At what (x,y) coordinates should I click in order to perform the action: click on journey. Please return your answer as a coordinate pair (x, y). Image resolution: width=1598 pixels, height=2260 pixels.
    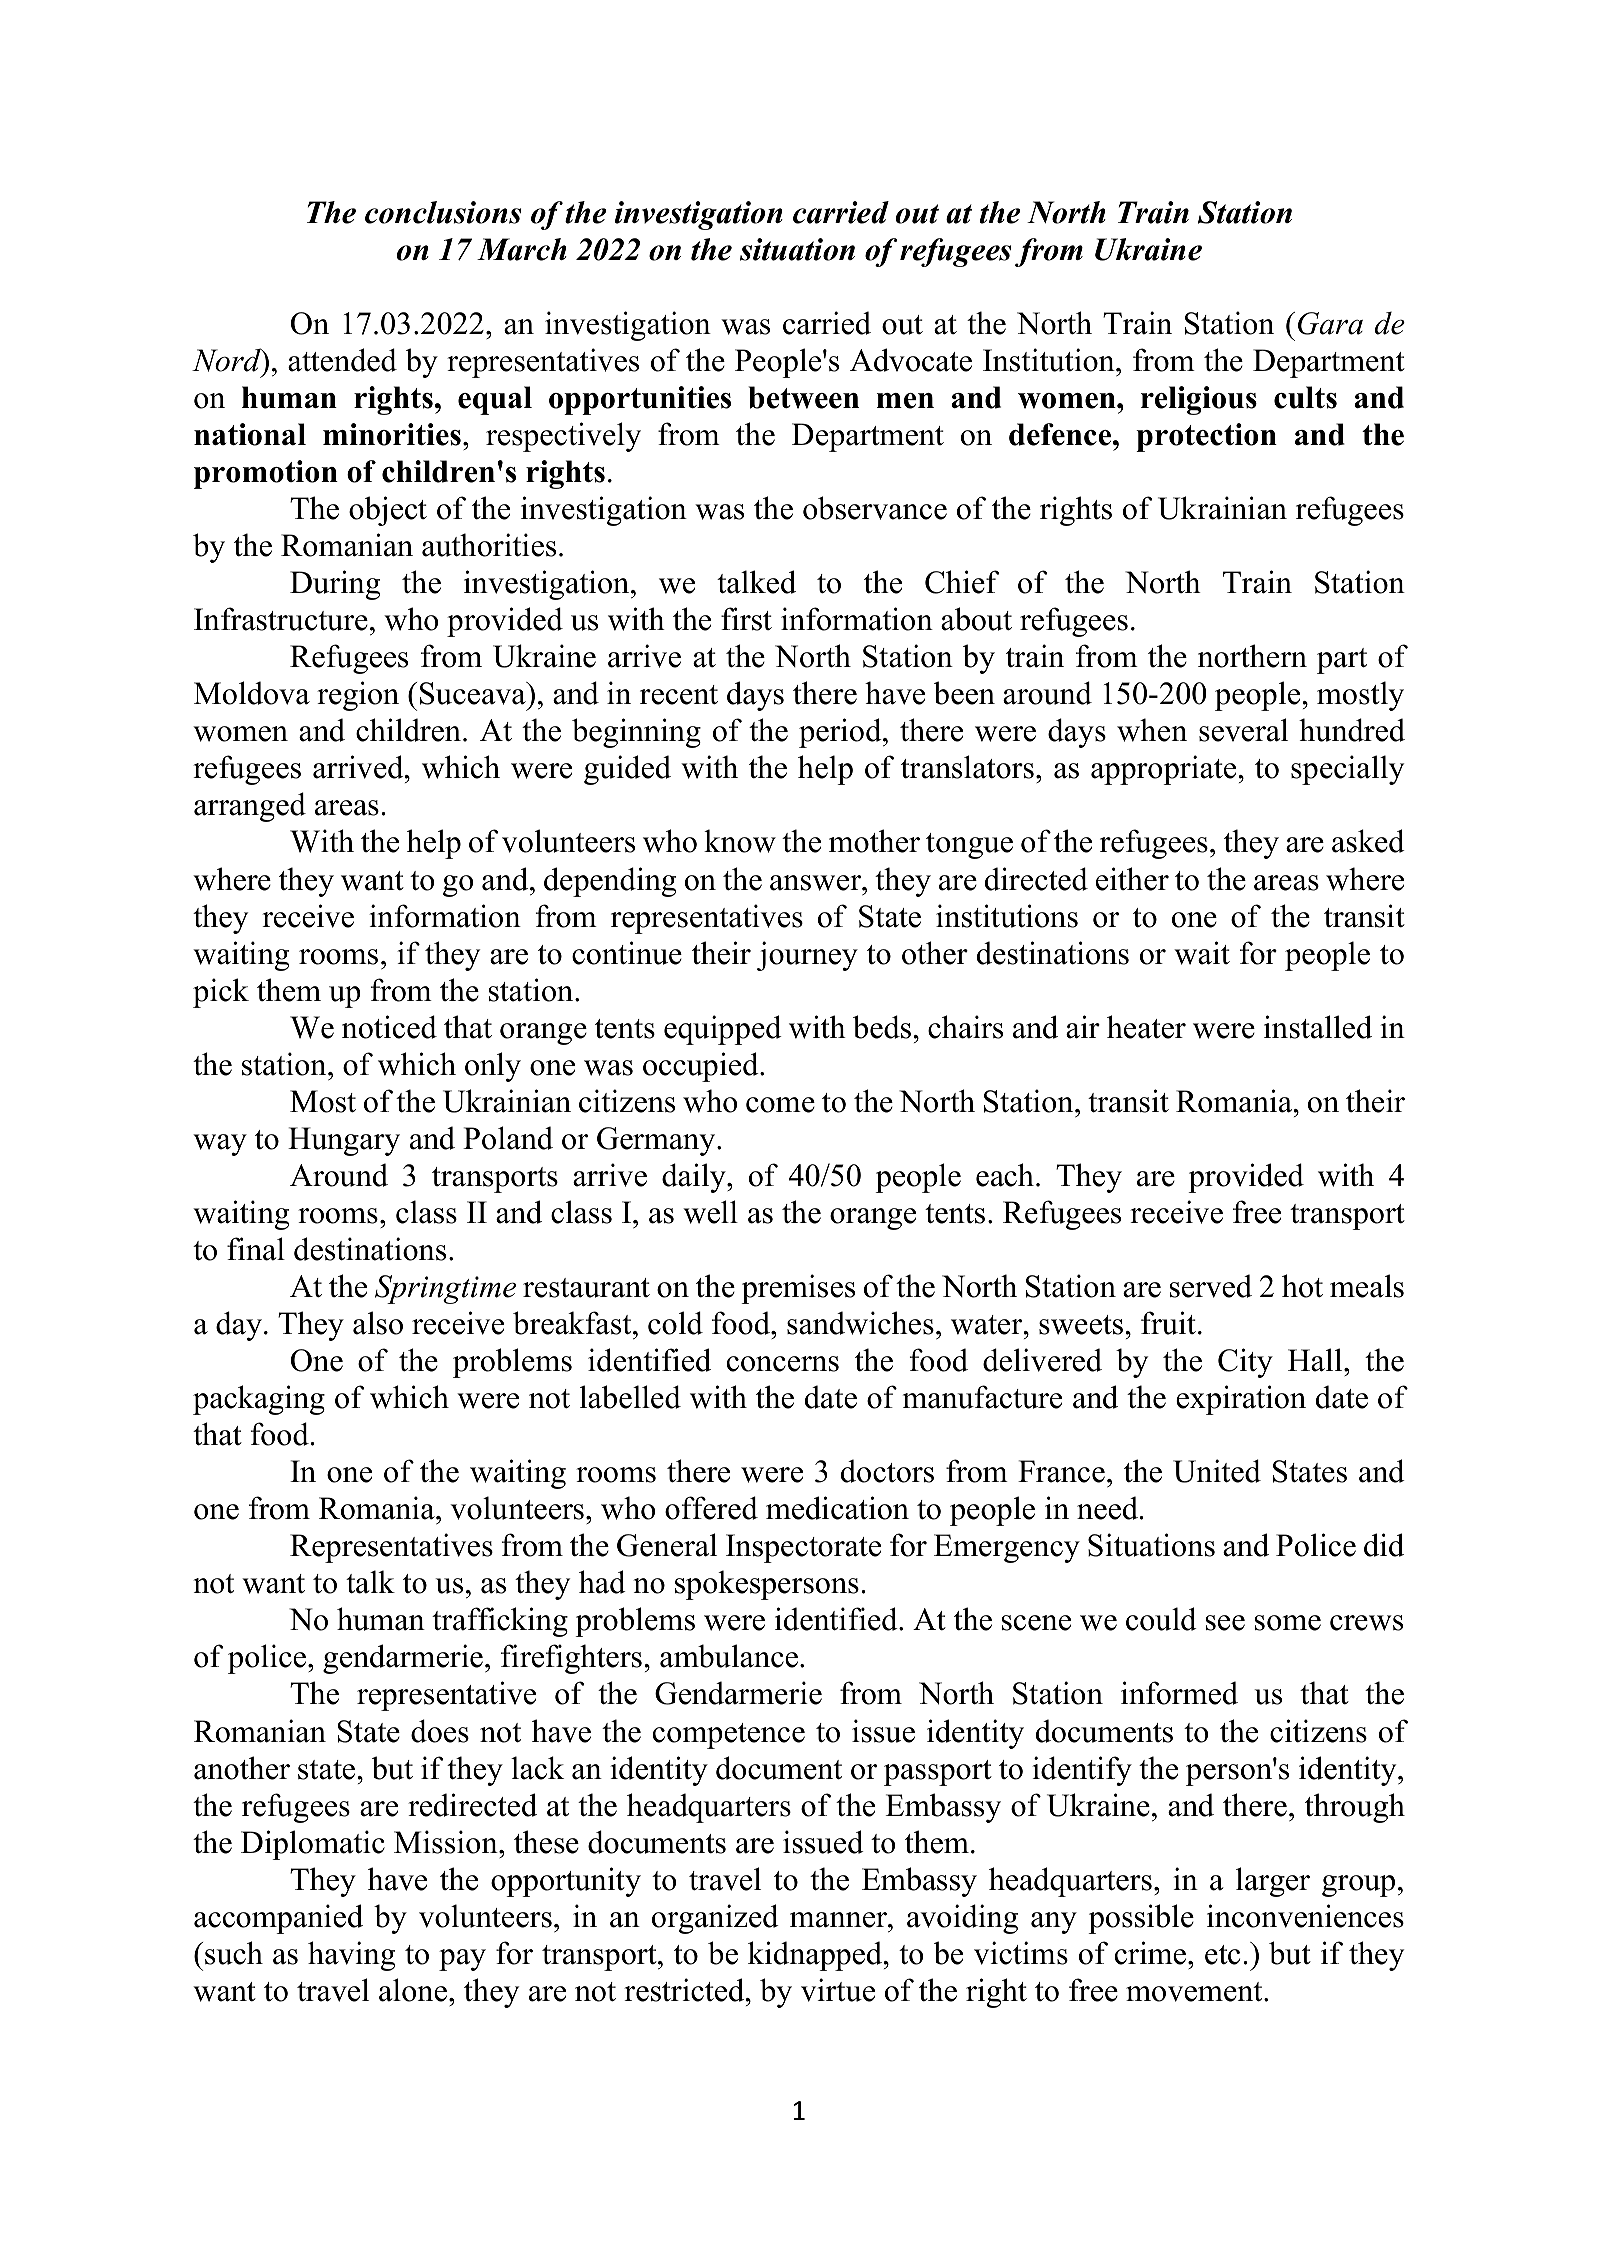
    Looking at the image, I should click on (807, 956).
